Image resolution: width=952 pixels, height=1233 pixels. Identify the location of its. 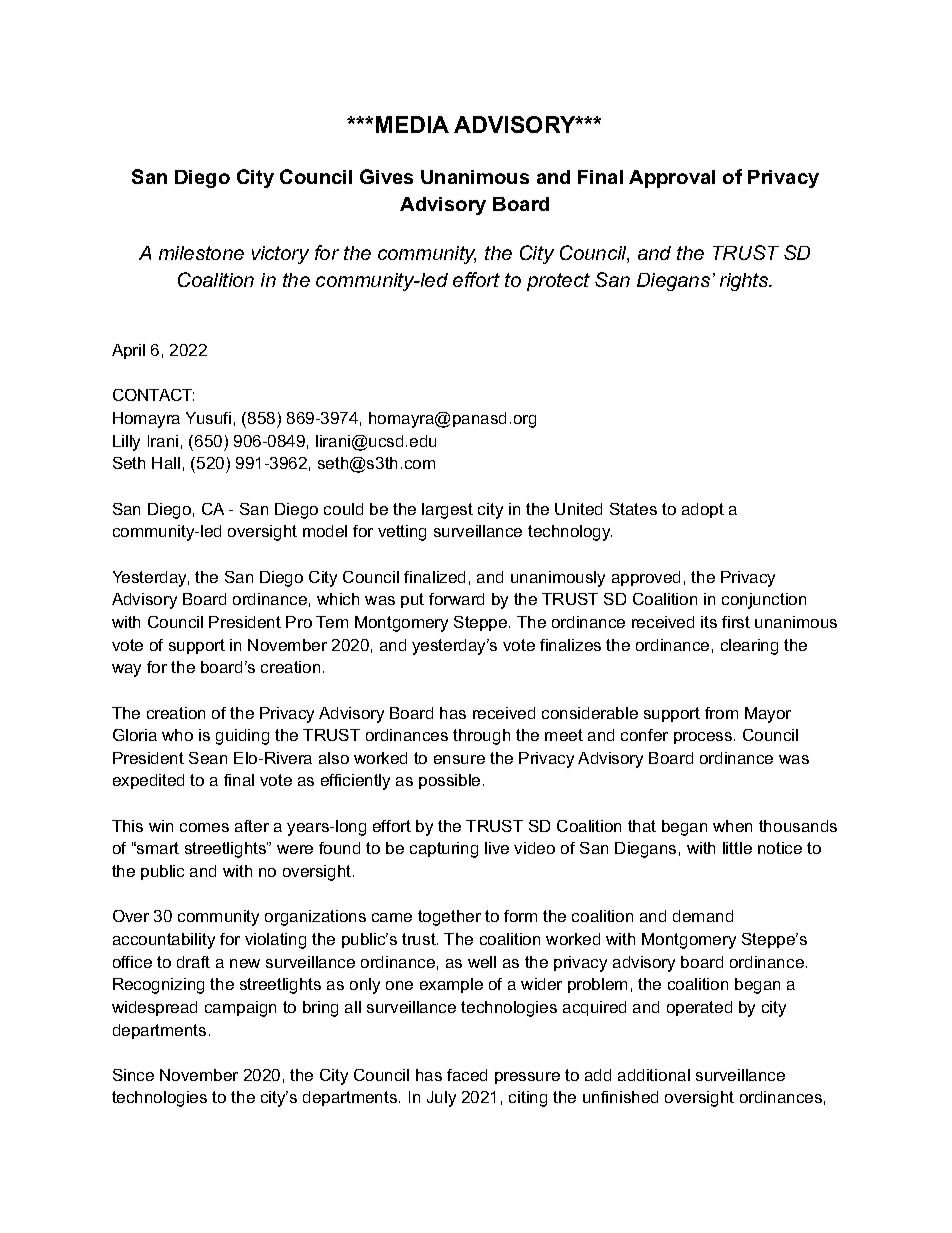
(709, 622).
